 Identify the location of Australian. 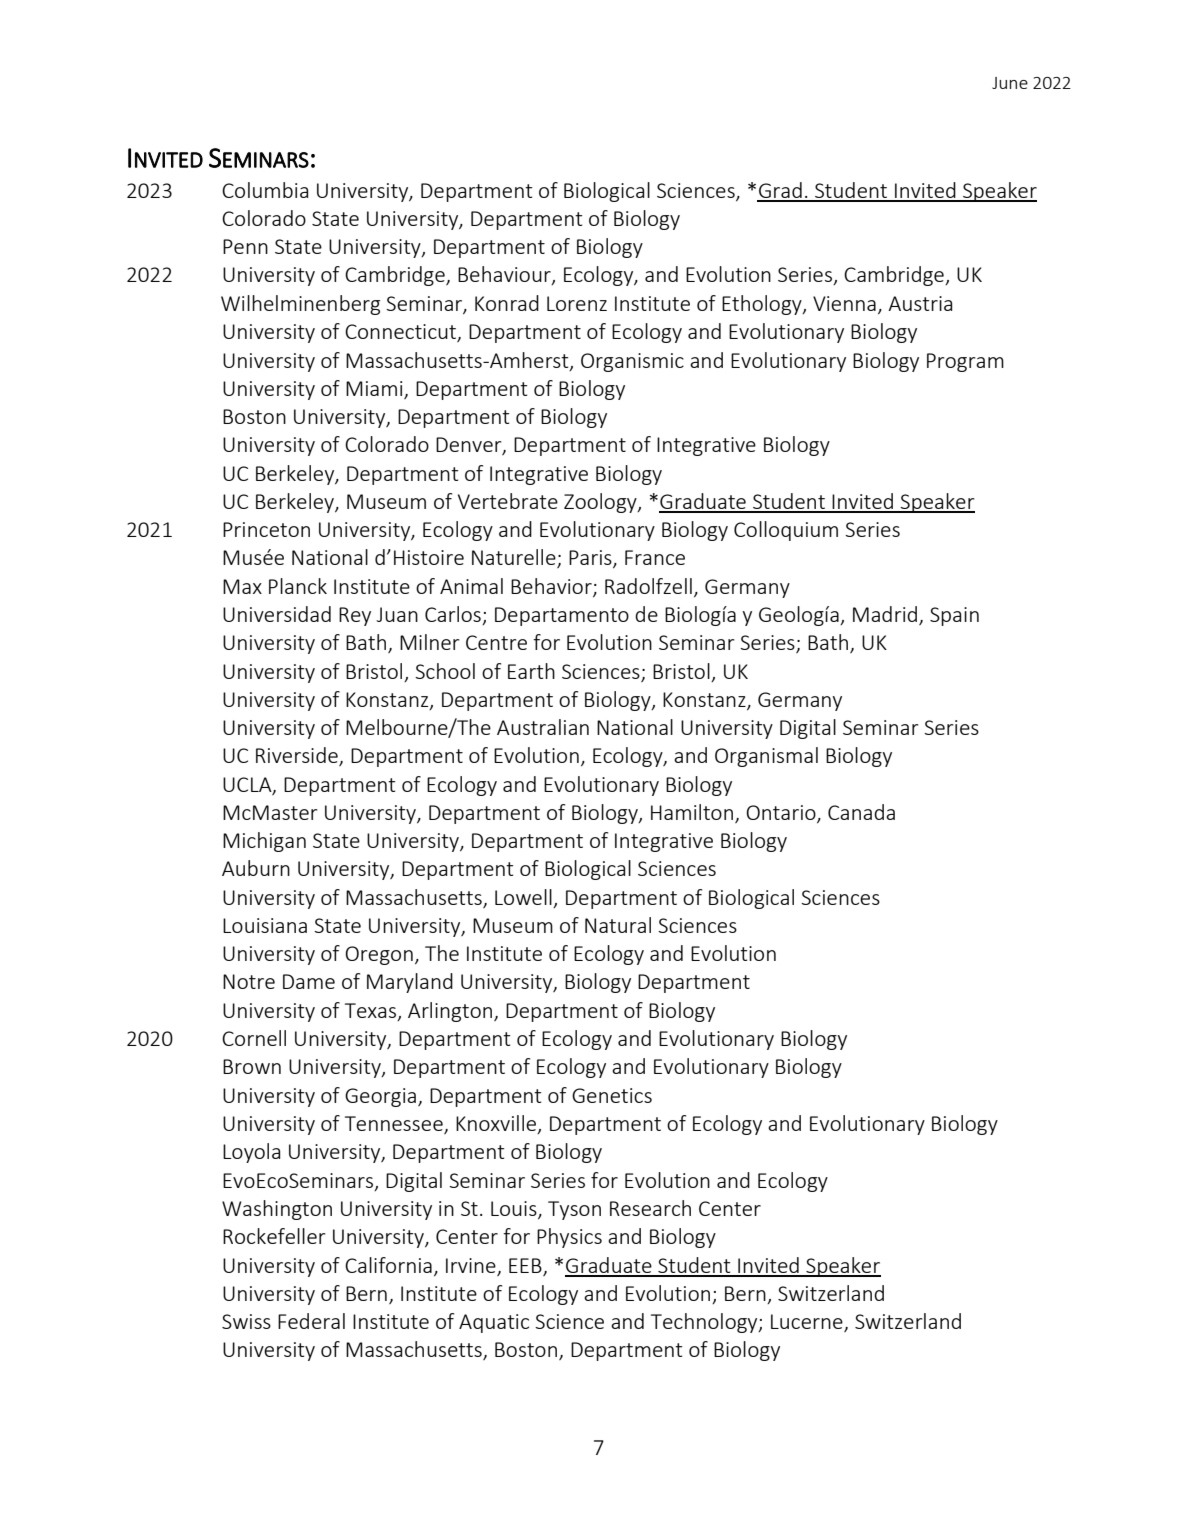
(543, 727).
